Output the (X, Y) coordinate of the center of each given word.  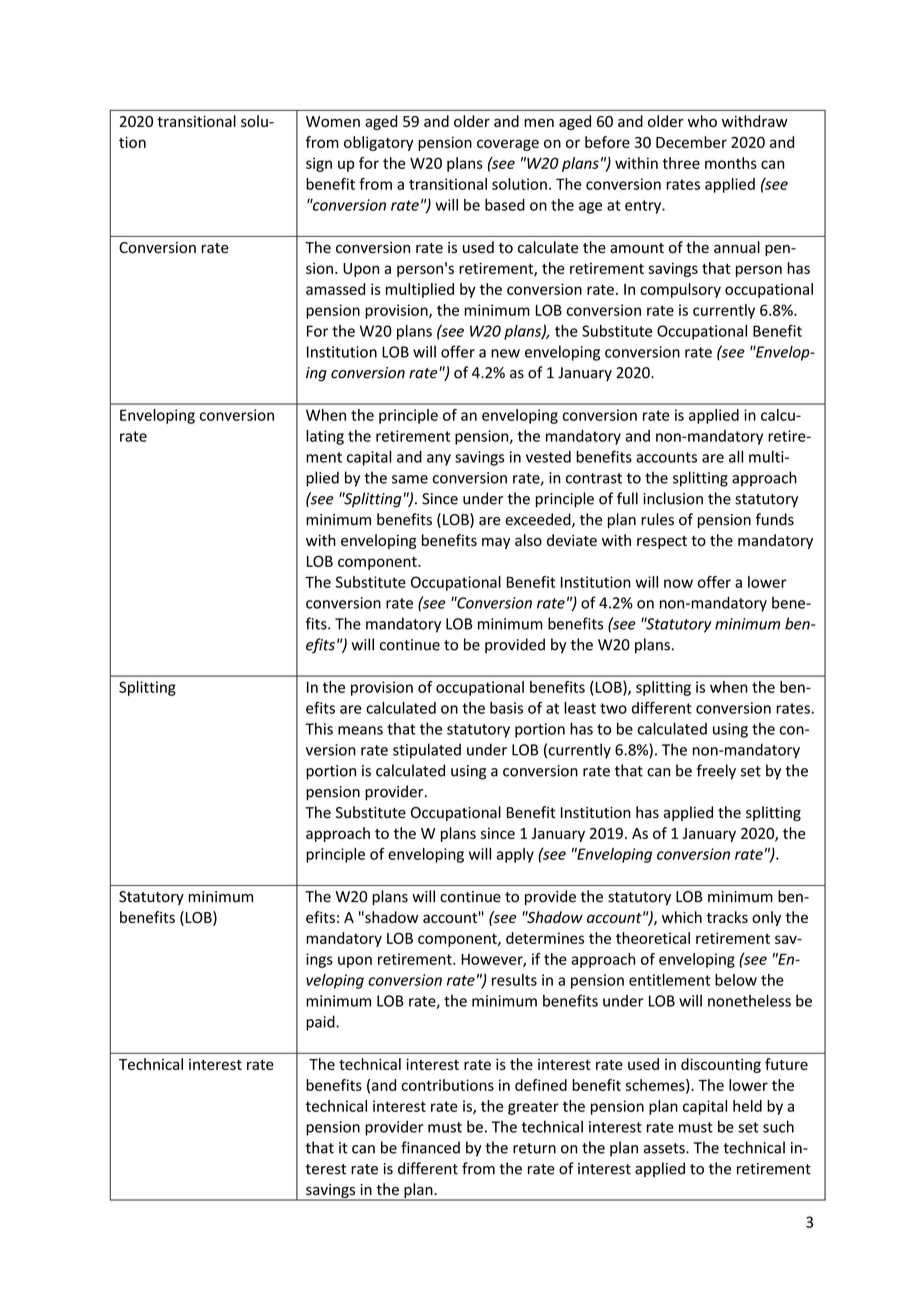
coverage (508, 145)
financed (430, 1147)
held (747, 1106)
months (731, 163)
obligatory (378, 143)
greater (533, 1108)
